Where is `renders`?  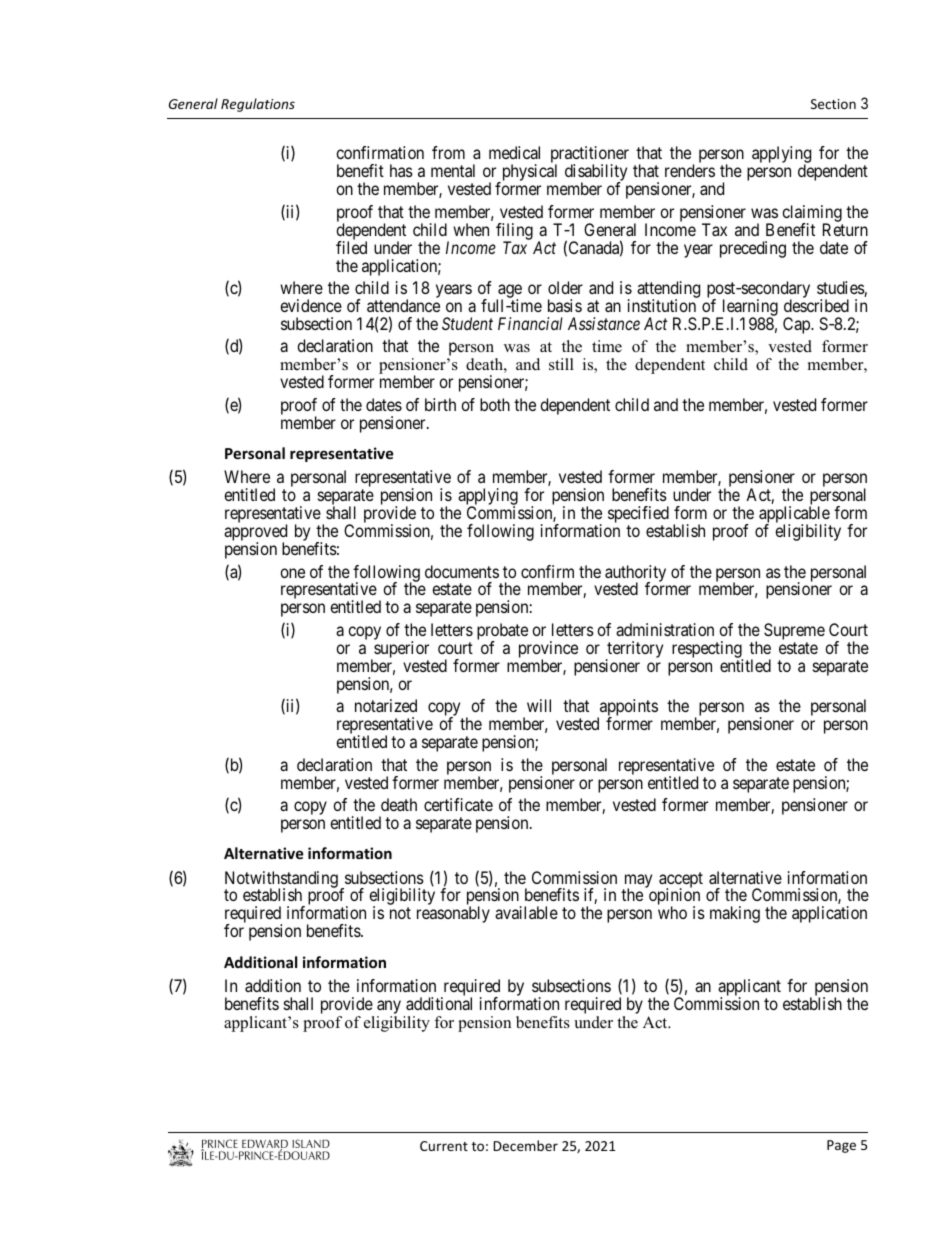 renders is located at coordinates (690, 170).
